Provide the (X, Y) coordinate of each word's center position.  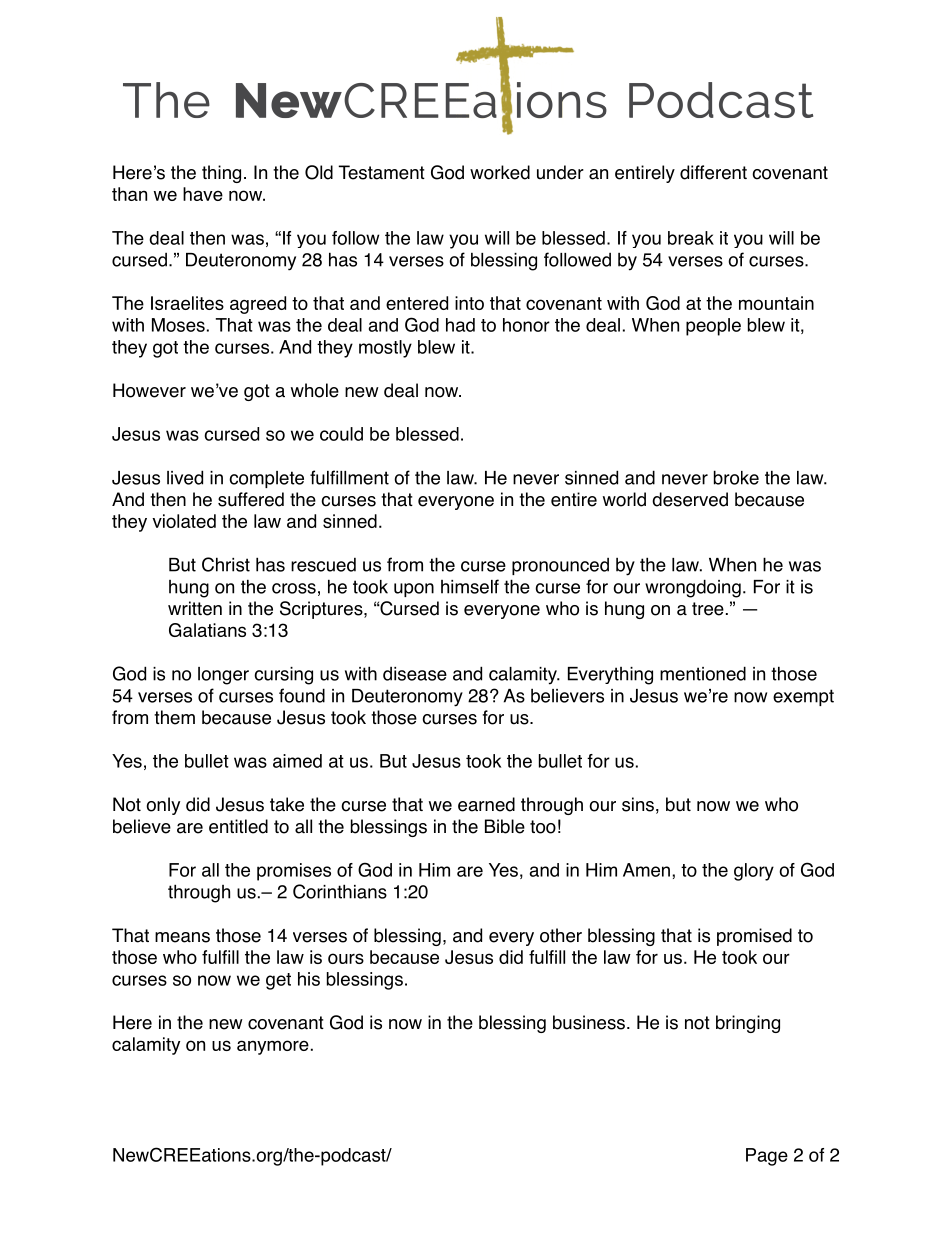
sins (638, 804)
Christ (226, 564)
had (460, 325)
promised (754, 937)
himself (470, 586)
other (561, 935)
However (149, 390)
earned (486, 804)
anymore (273, 1047)
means (182, 937)
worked (500, 172)
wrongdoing (693, 588)
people (713, 327)
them (174, 717)
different (713, 172)
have (203, 194)
